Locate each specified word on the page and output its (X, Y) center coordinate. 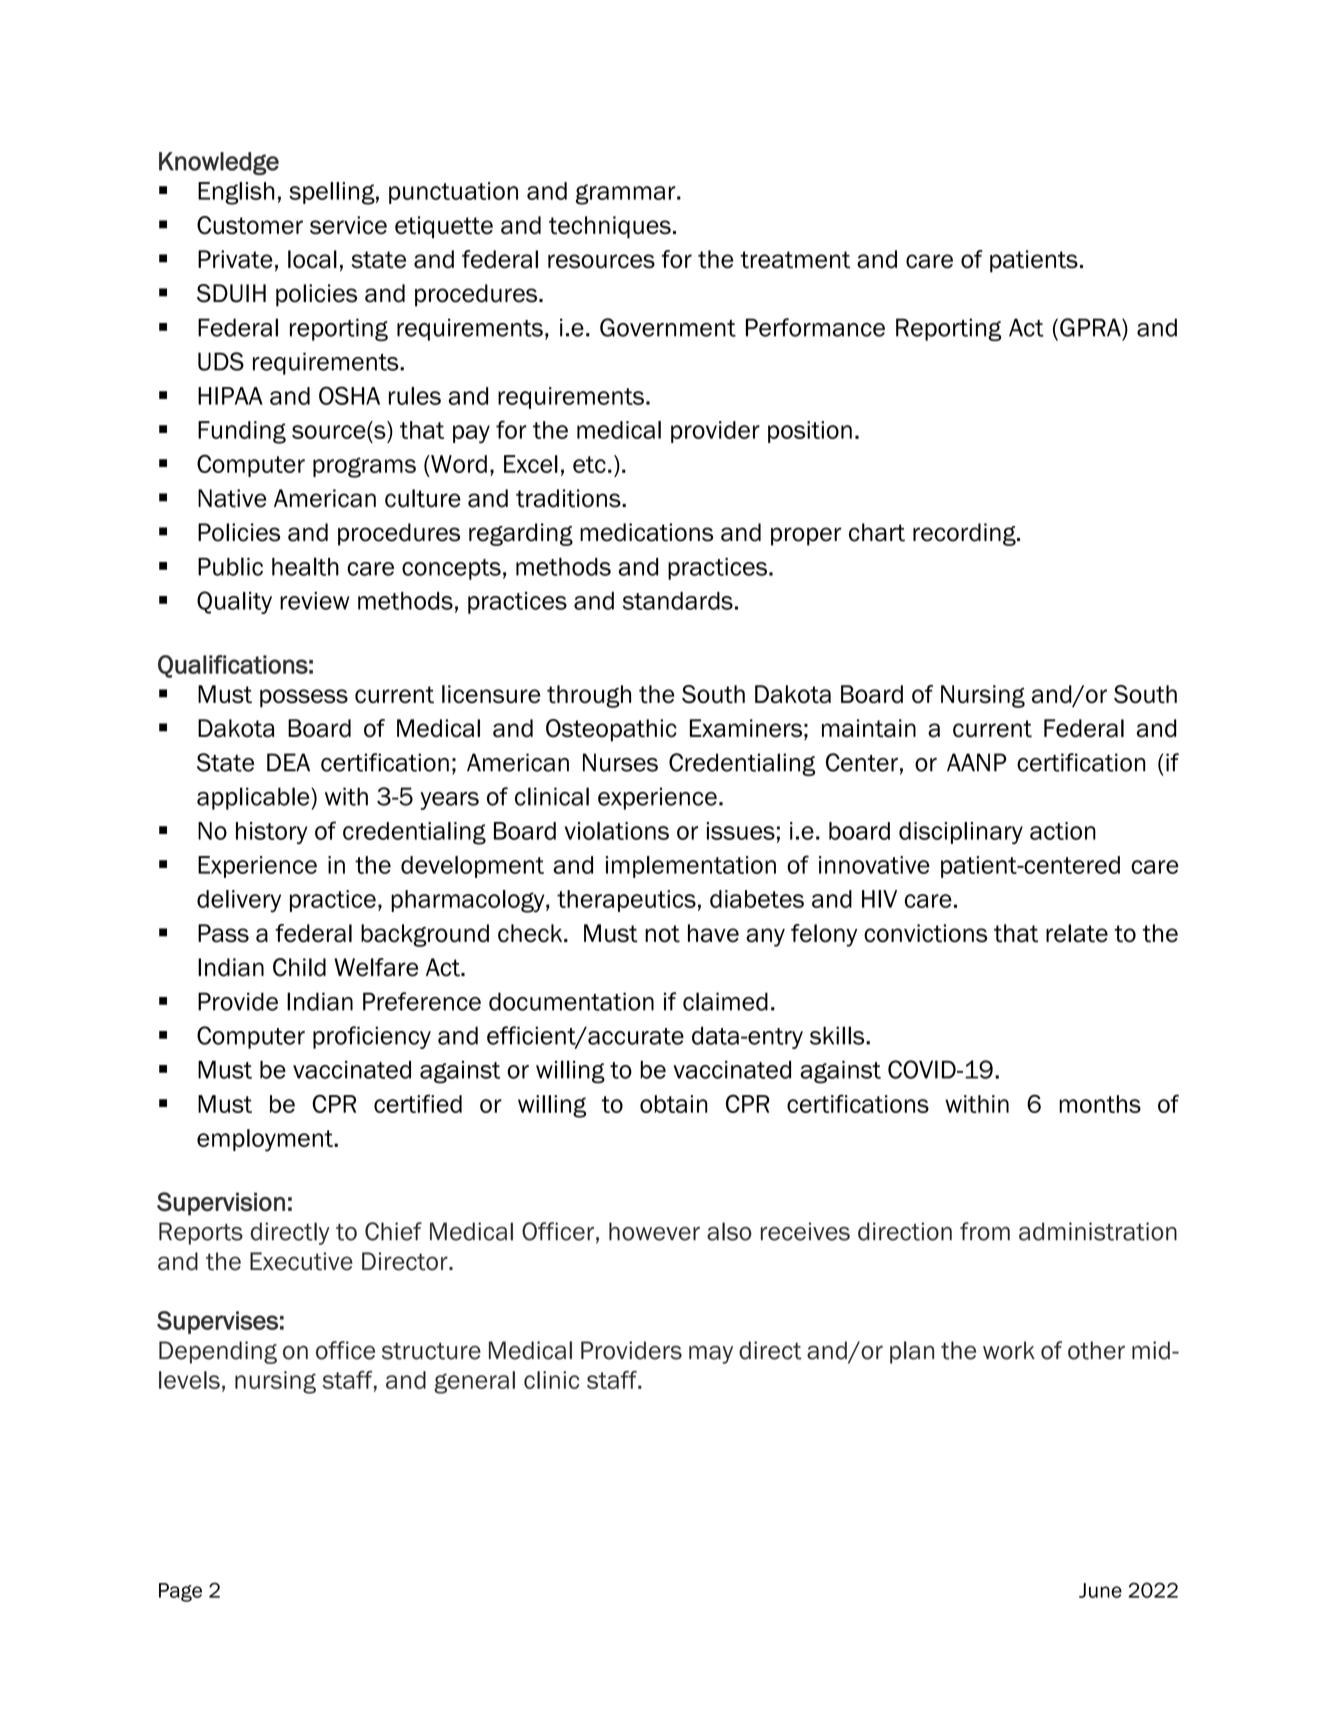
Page (180, 1592)
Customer (250, 225)
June (1100, 1590)
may (711, 1355)
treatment (795, 260)
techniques (610, 227)
